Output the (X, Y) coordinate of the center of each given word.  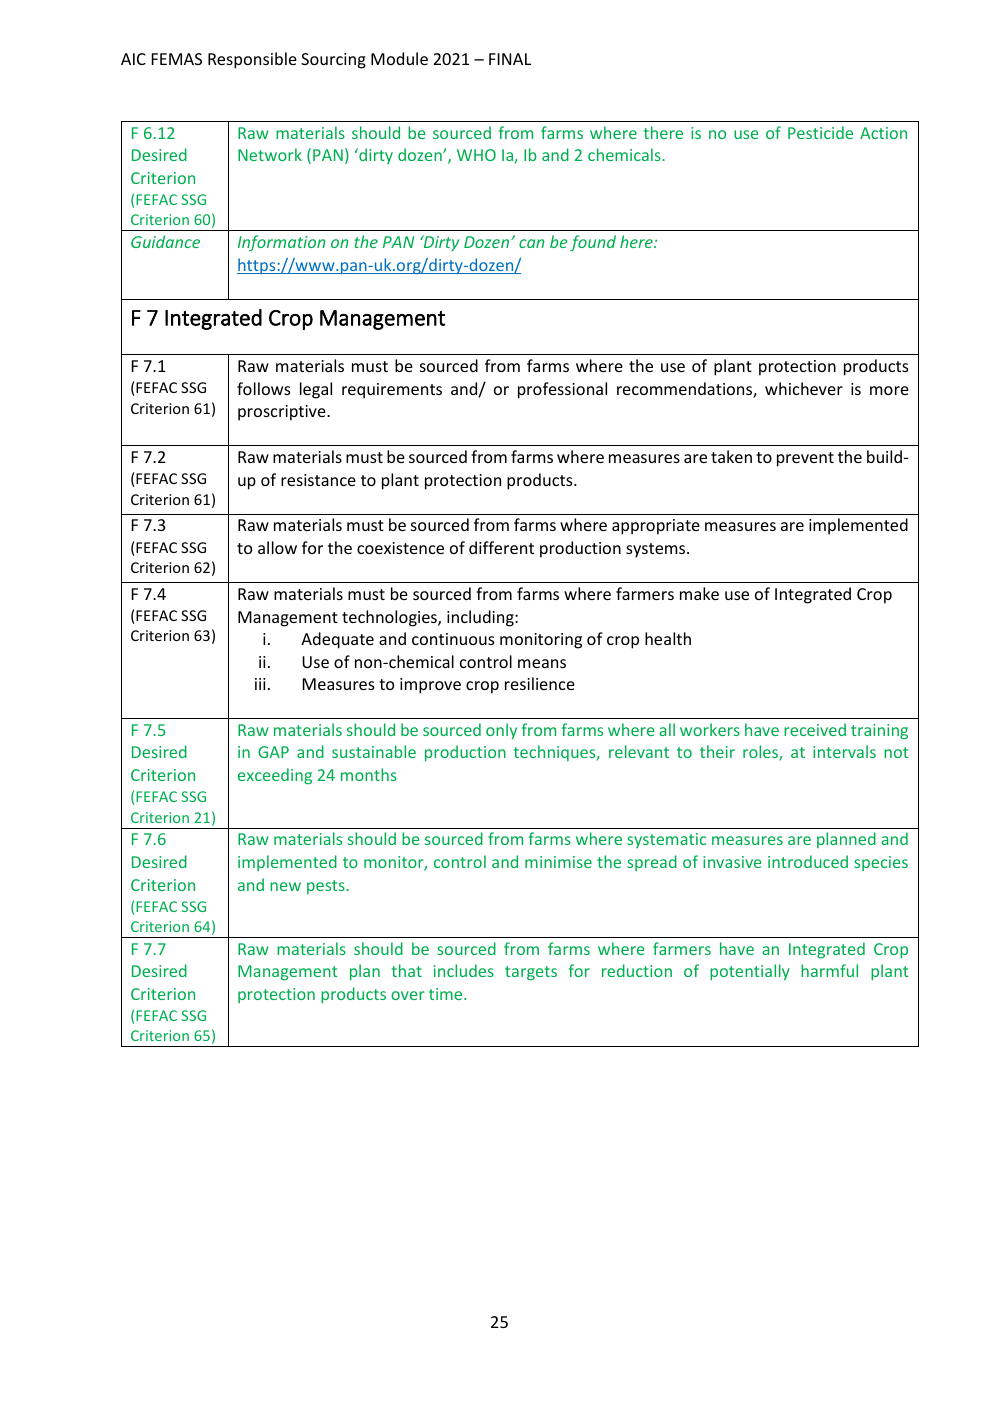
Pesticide (820, 132)
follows (263, 388)
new (285, 886)
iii (260, 684)
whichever (804, 388)
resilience (540, 683)
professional (562, 390)
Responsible (252, 60)
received (815, 729)
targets (531, 973)
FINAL (510, 59)
